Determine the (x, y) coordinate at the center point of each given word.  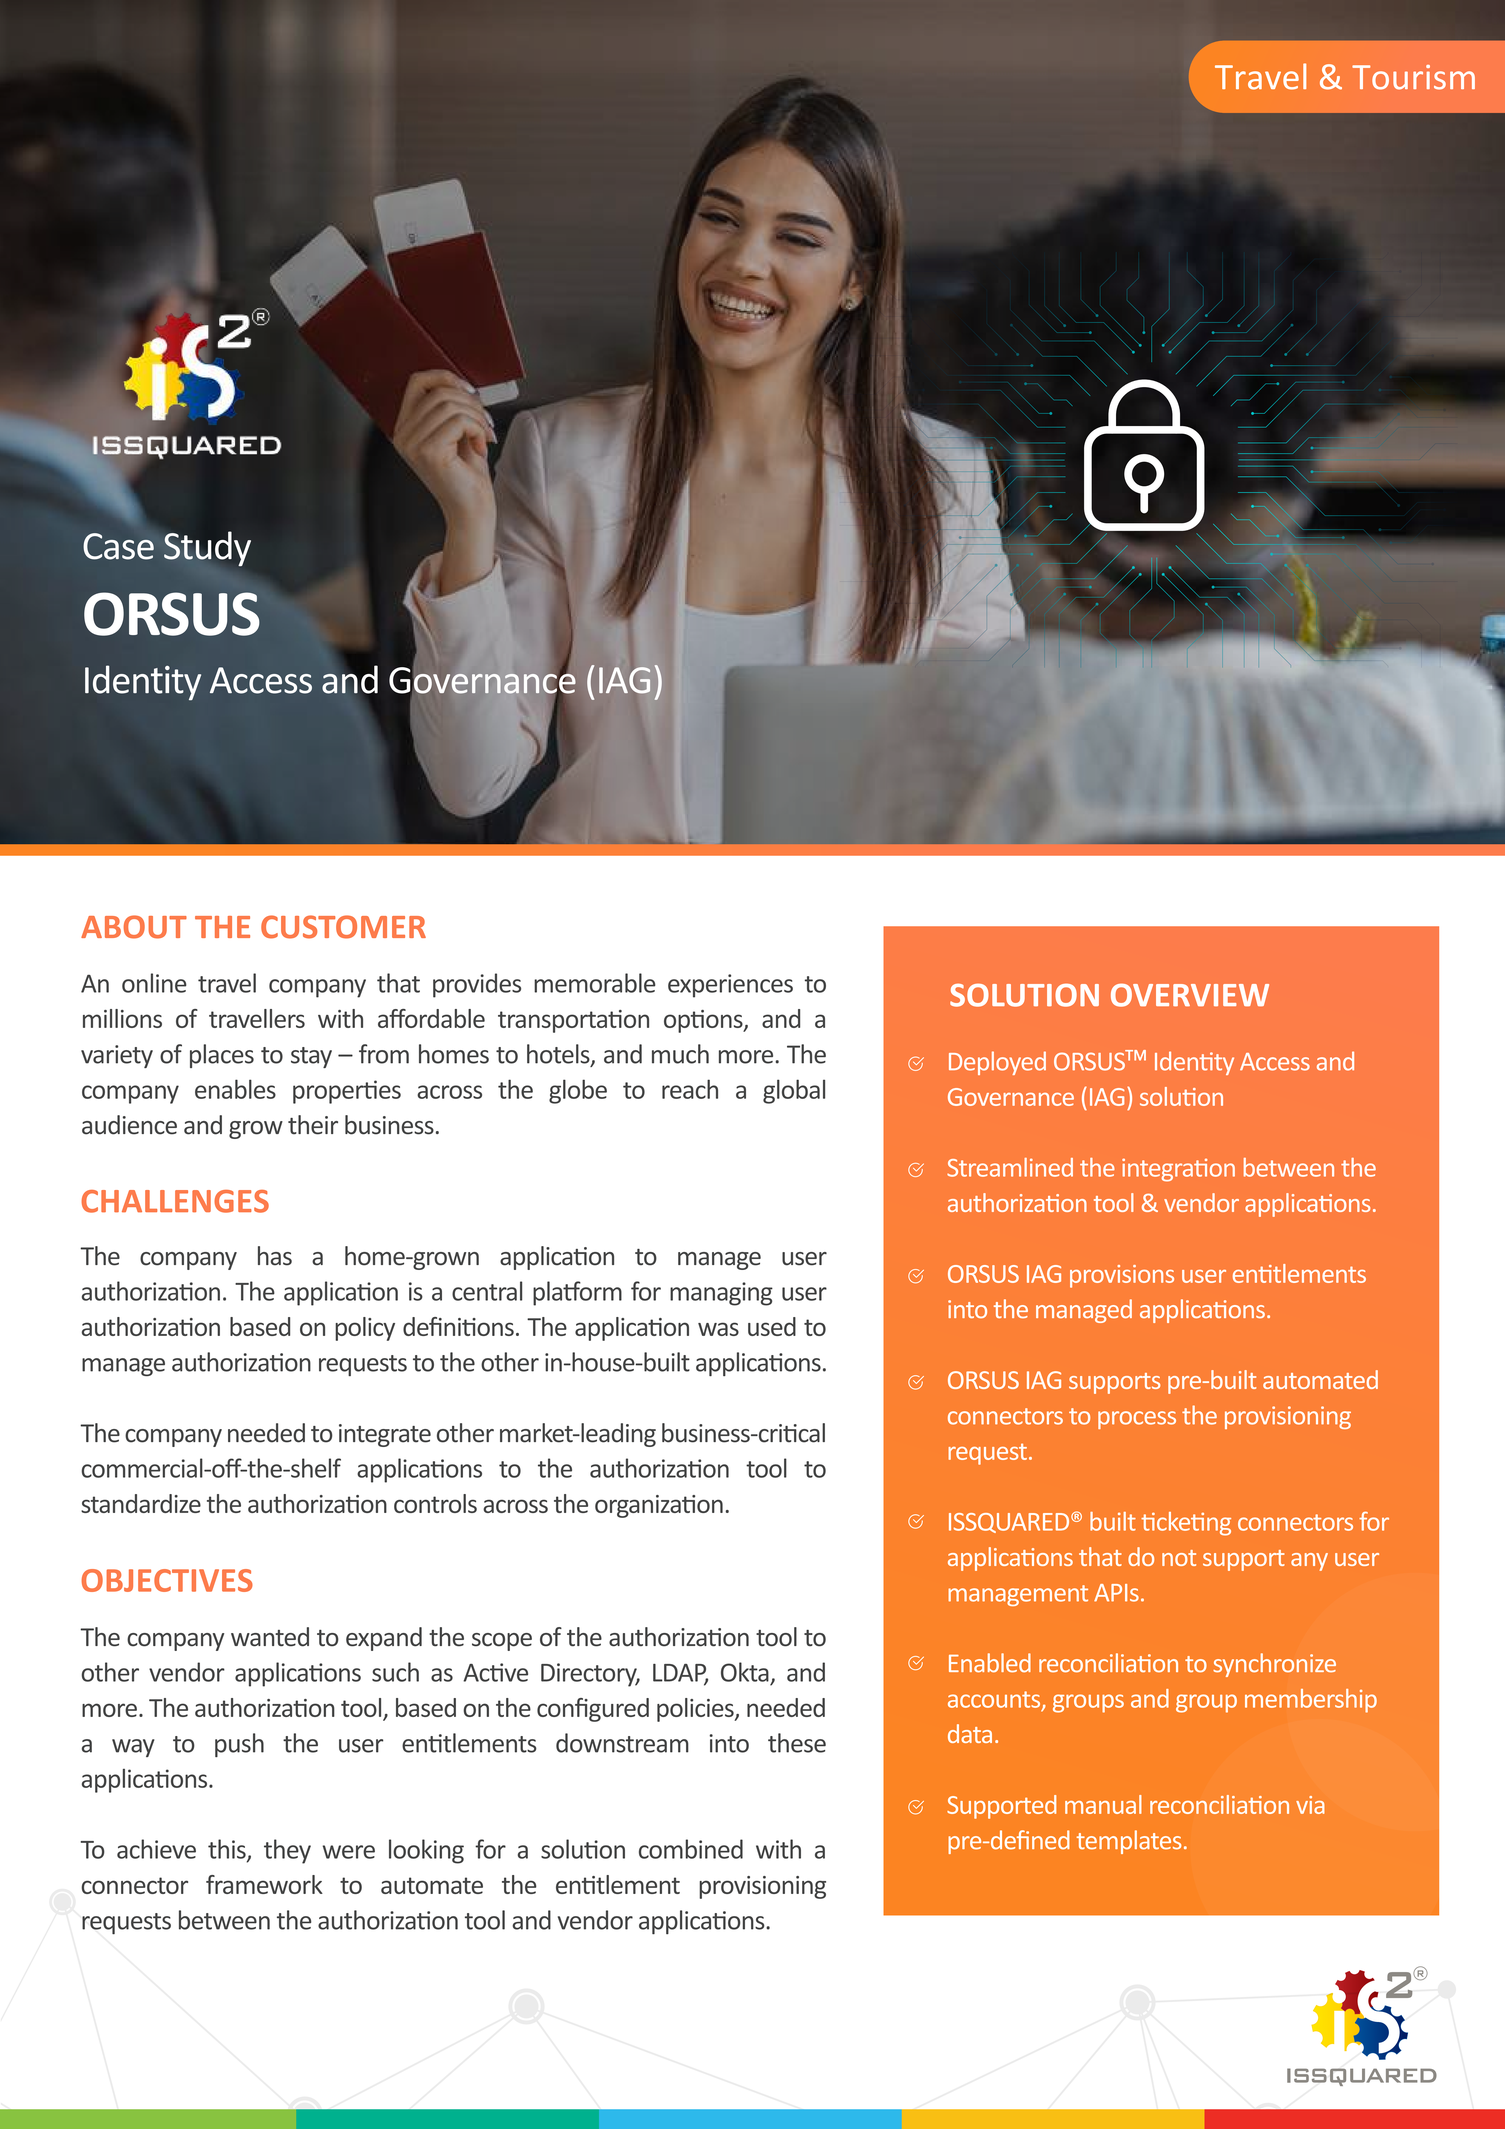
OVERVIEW (1190, 995)
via (1310, 1805)
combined (691, 1849)
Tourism (1413, 77)
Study (207, 549)
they (287, 1851)
